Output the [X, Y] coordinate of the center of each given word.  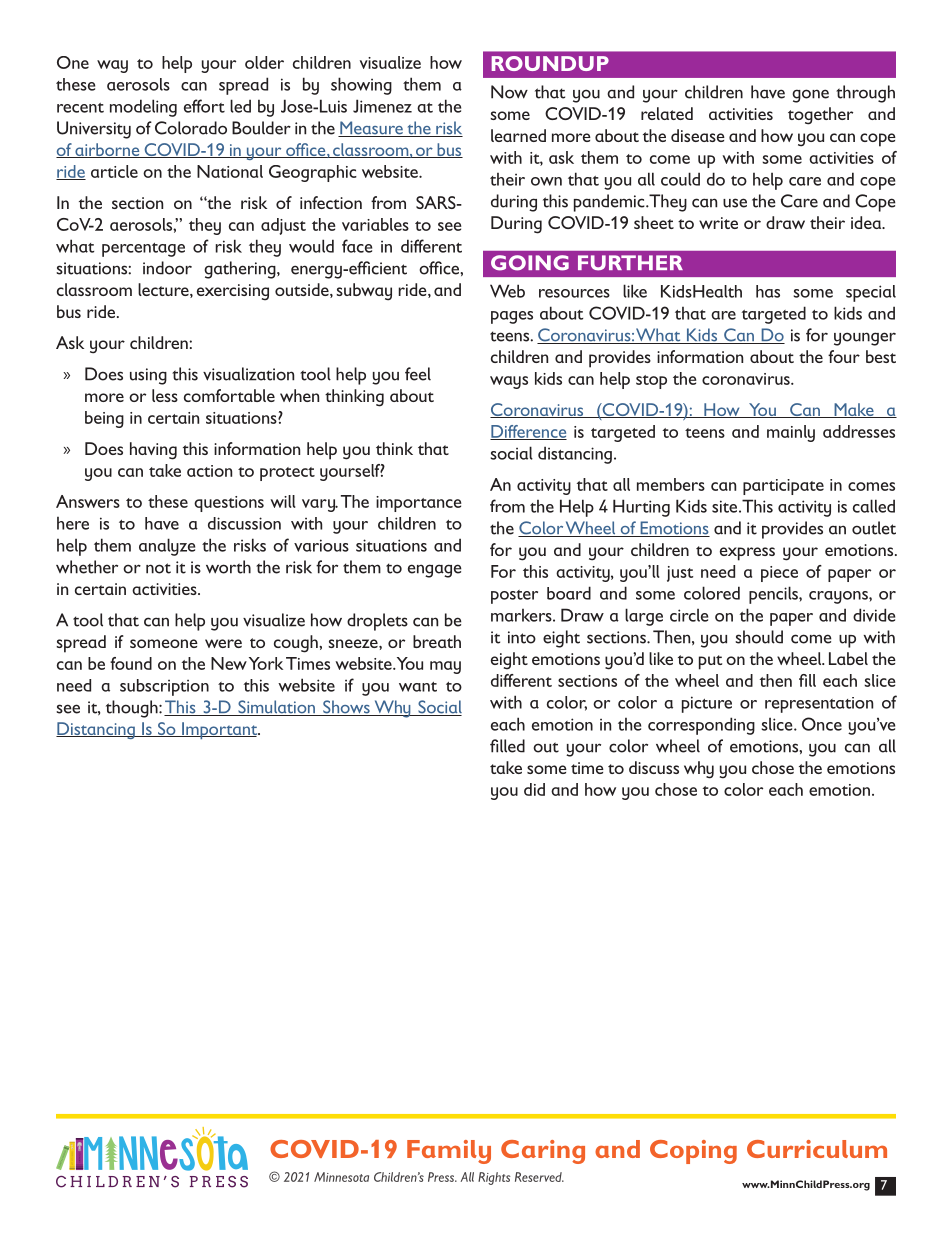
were [223, 643]
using [148, 376]
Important [220, 730]
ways [509, 382]
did [534, 789]
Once [822, 724]
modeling [143, 108]
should [759, 637]
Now [509, 92]
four [844, 356]
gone [810, 96]
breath [437, 641]
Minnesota [341, 1177]
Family [449, 1152]
